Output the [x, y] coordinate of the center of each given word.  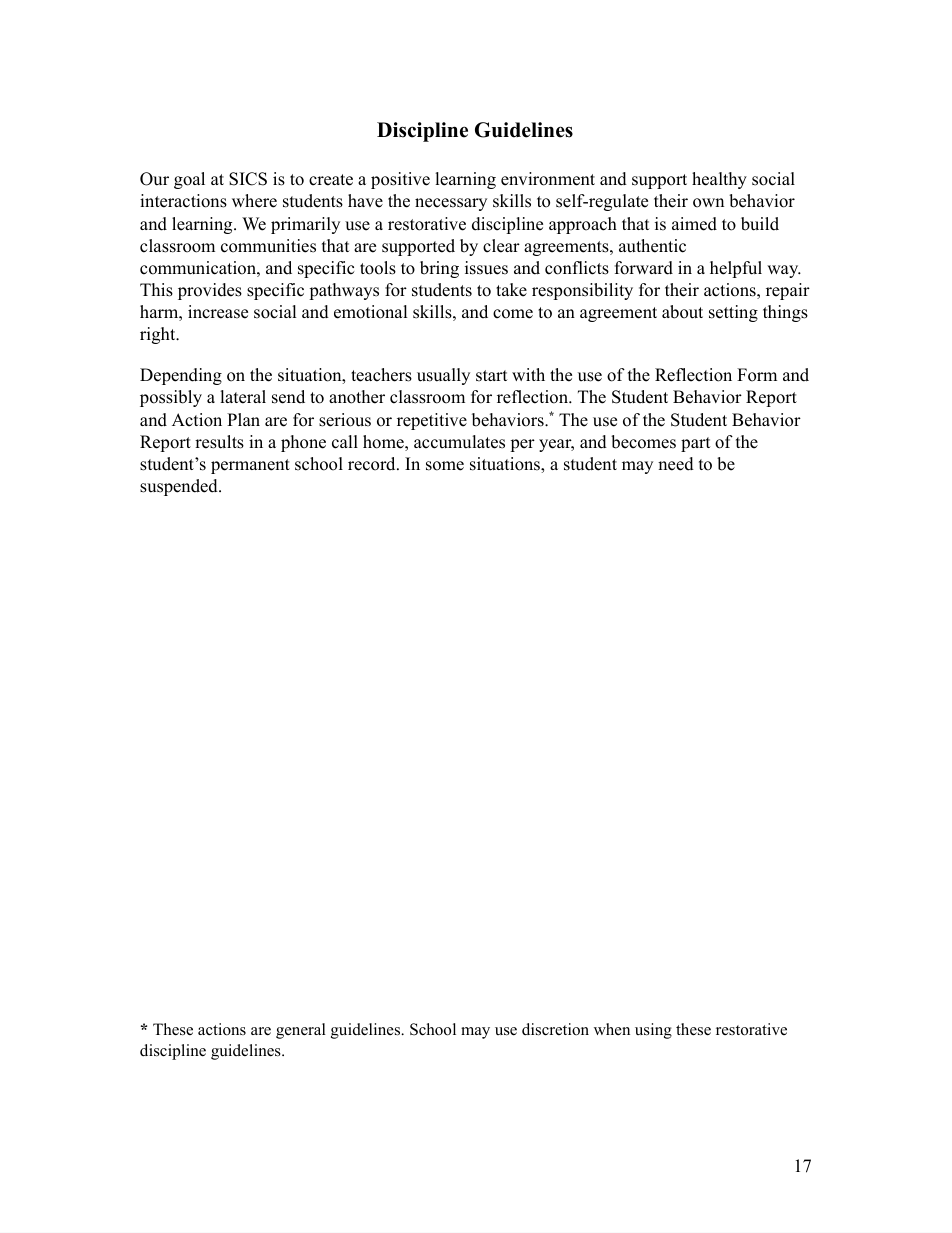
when [612, 1029]
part [696, 444]
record [373, 464]
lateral [243, 397]
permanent [250, 466]
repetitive [432, 421]
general [301, 1031]
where [254, 201]
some [445, 466]
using [653, 1031]
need [676, 464]
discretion [555, 1029]
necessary [451, 204]
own [708, 203]
